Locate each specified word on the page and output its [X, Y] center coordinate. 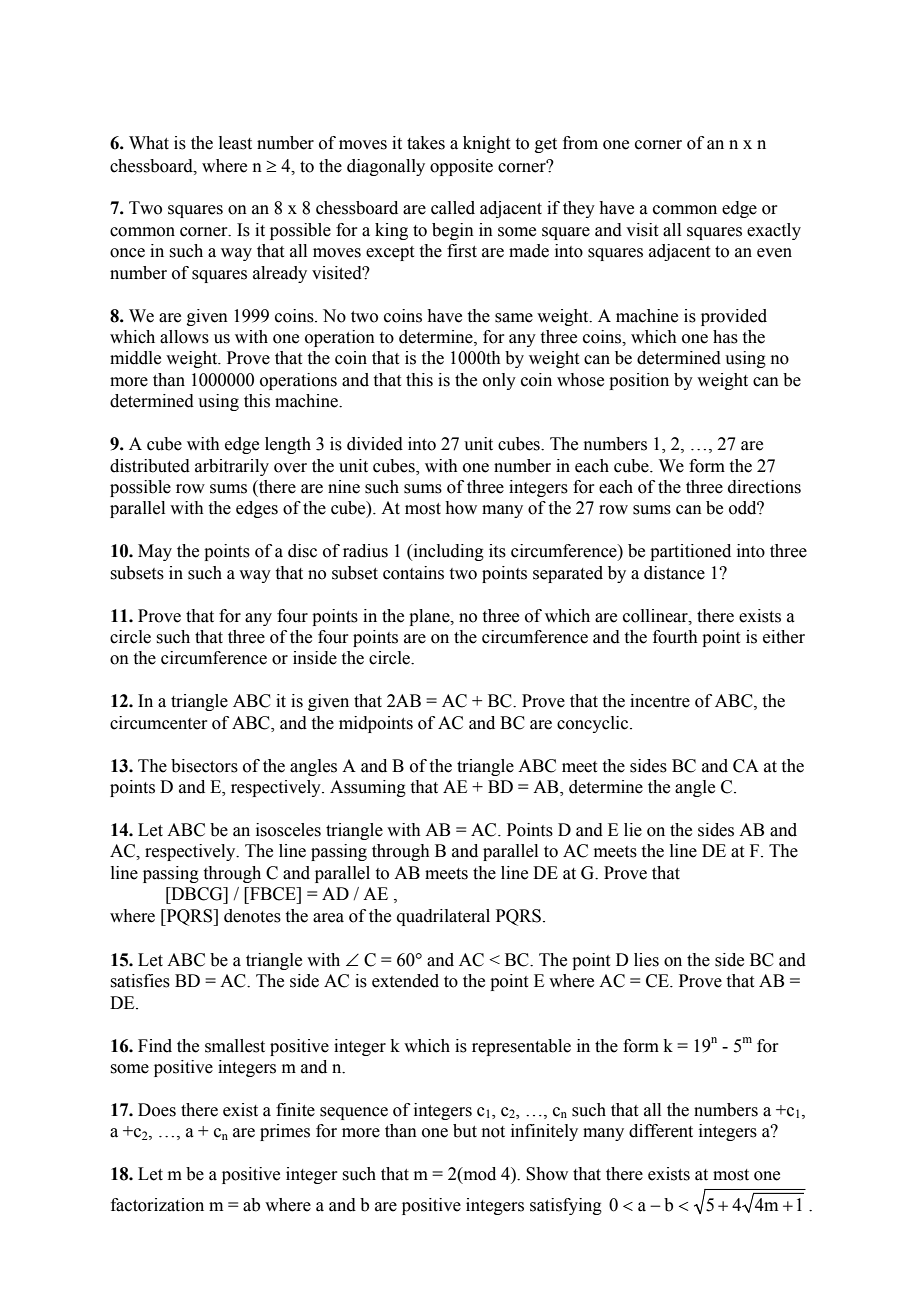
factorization [157, 1205]
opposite [461, 167]
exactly [774, 231]
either [784, 637]
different [661, 1131]
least [235, 143]
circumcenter [159, 723]
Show [547, 1174]
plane [430, 617]
